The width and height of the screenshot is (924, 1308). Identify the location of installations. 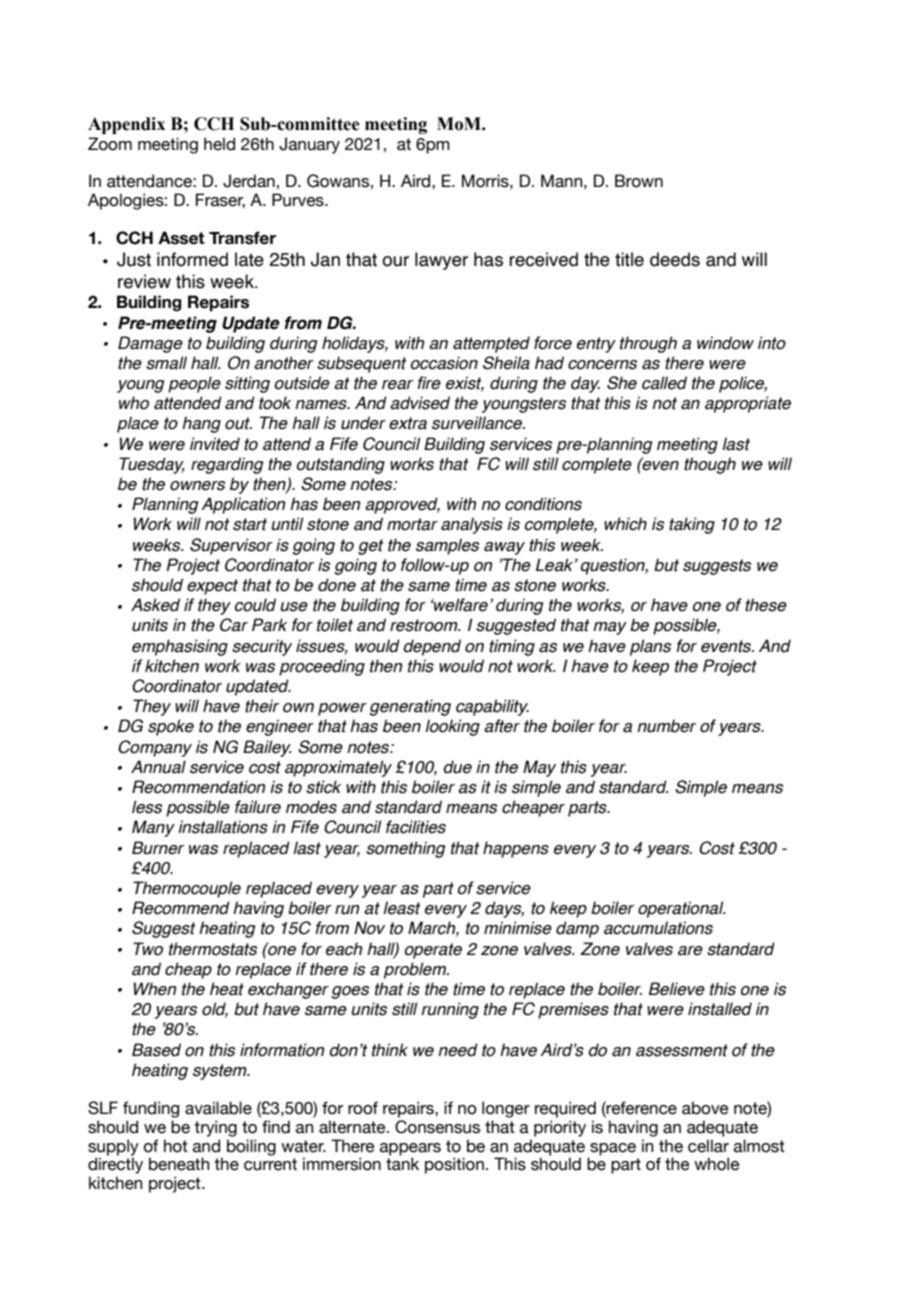
(223, 827).
